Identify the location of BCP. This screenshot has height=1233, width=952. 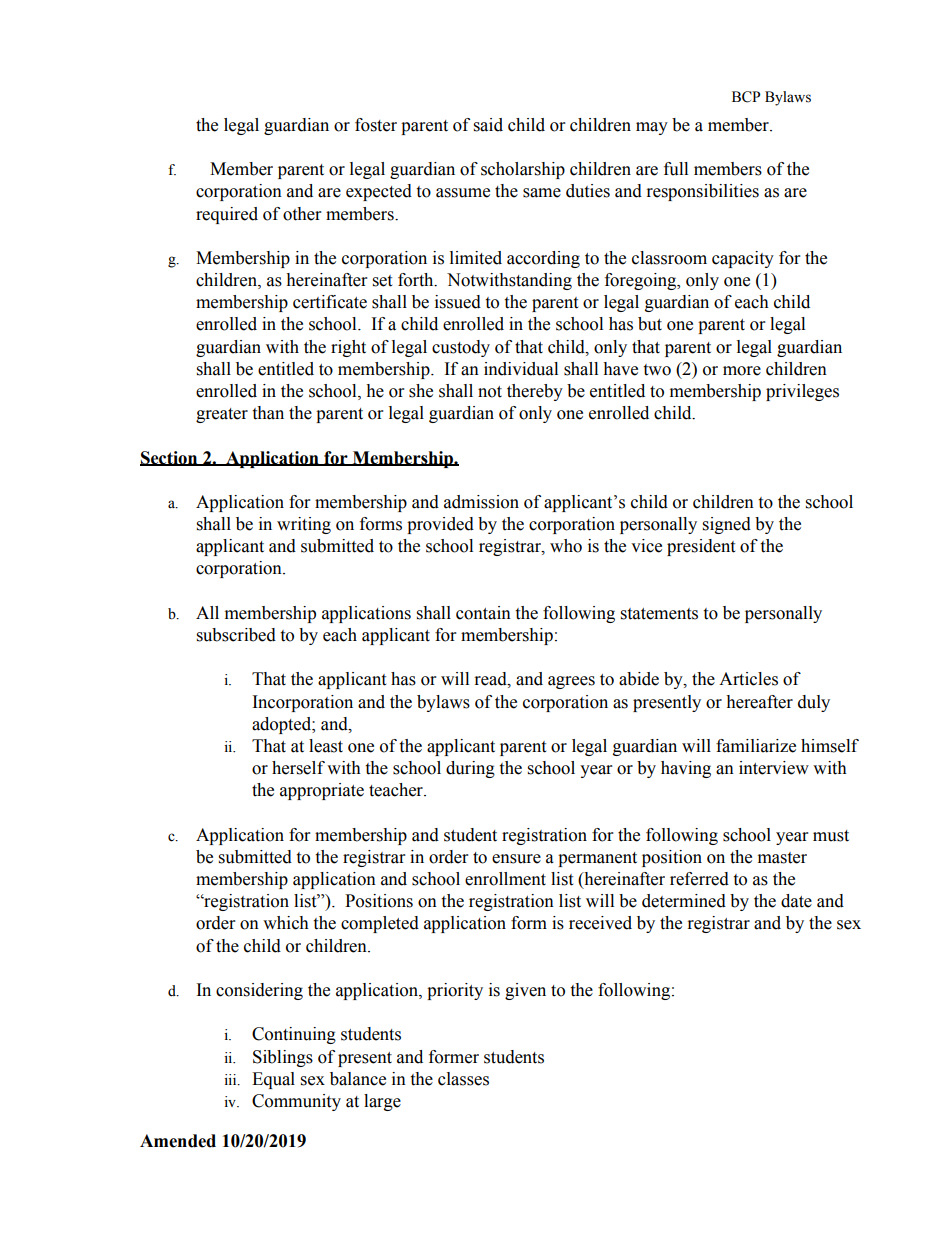
(746, 97).
